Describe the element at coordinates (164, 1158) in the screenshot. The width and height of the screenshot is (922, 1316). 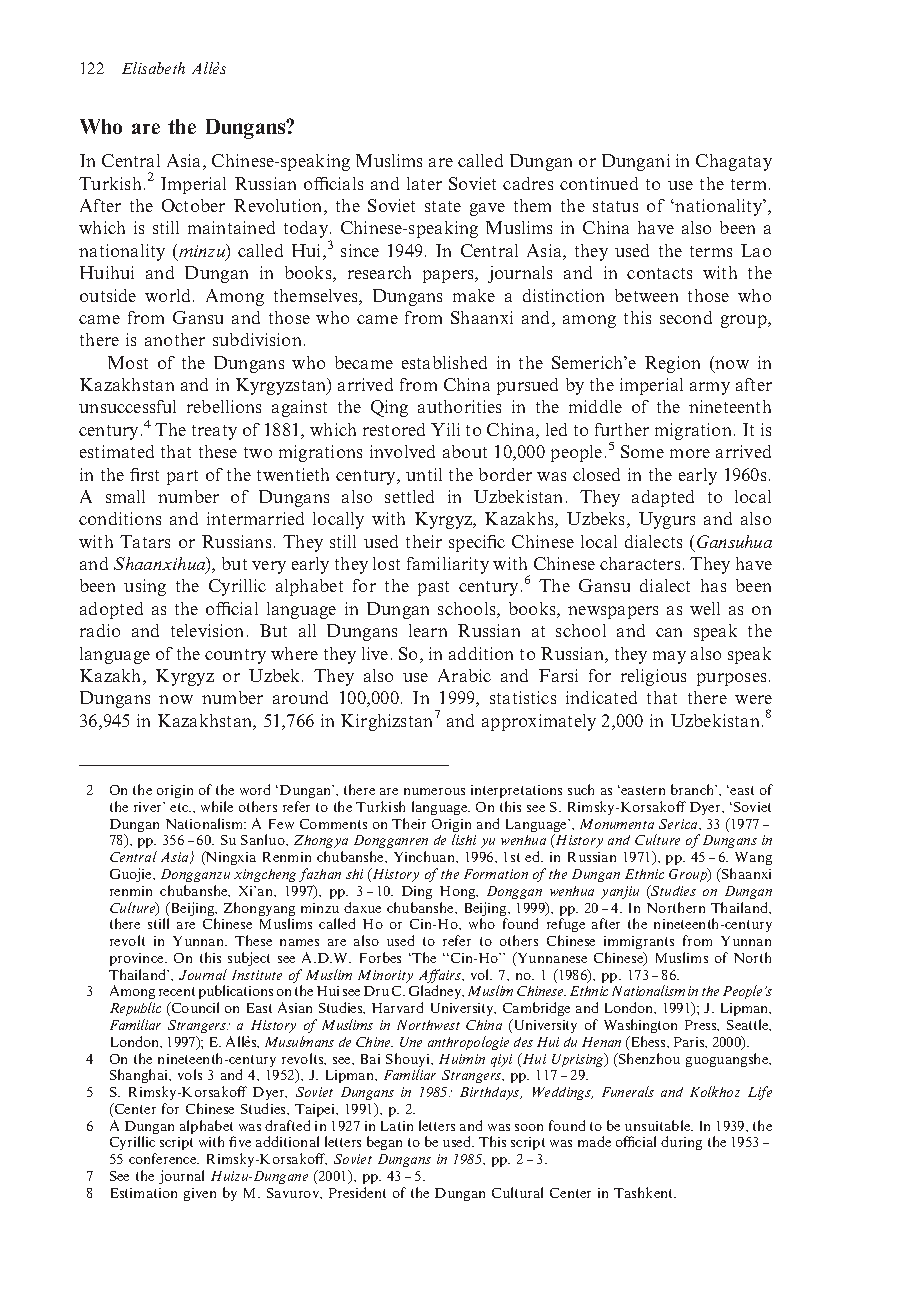
I see `conference` at that location.
